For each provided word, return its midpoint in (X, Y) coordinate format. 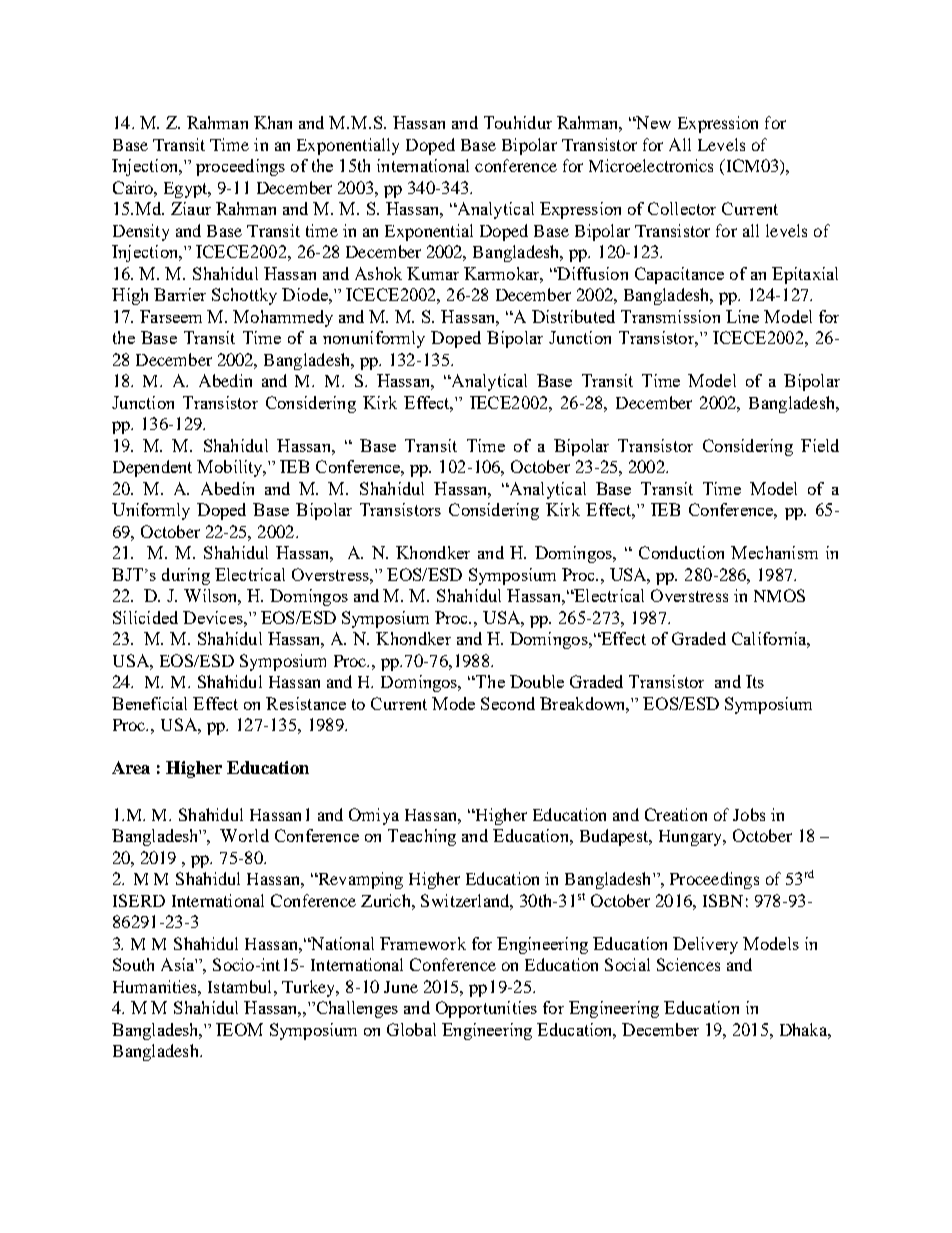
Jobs (749, 814)
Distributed (573, 316)
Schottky (244, 296)
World (244, 835)
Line (742, 316)
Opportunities (486, 1009)
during (186, 576)
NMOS (779, 595)
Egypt (187, 190)
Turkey (310, 988)
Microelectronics (651, 165)
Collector (682, 208)
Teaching (422, 837)
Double (537, 681)
